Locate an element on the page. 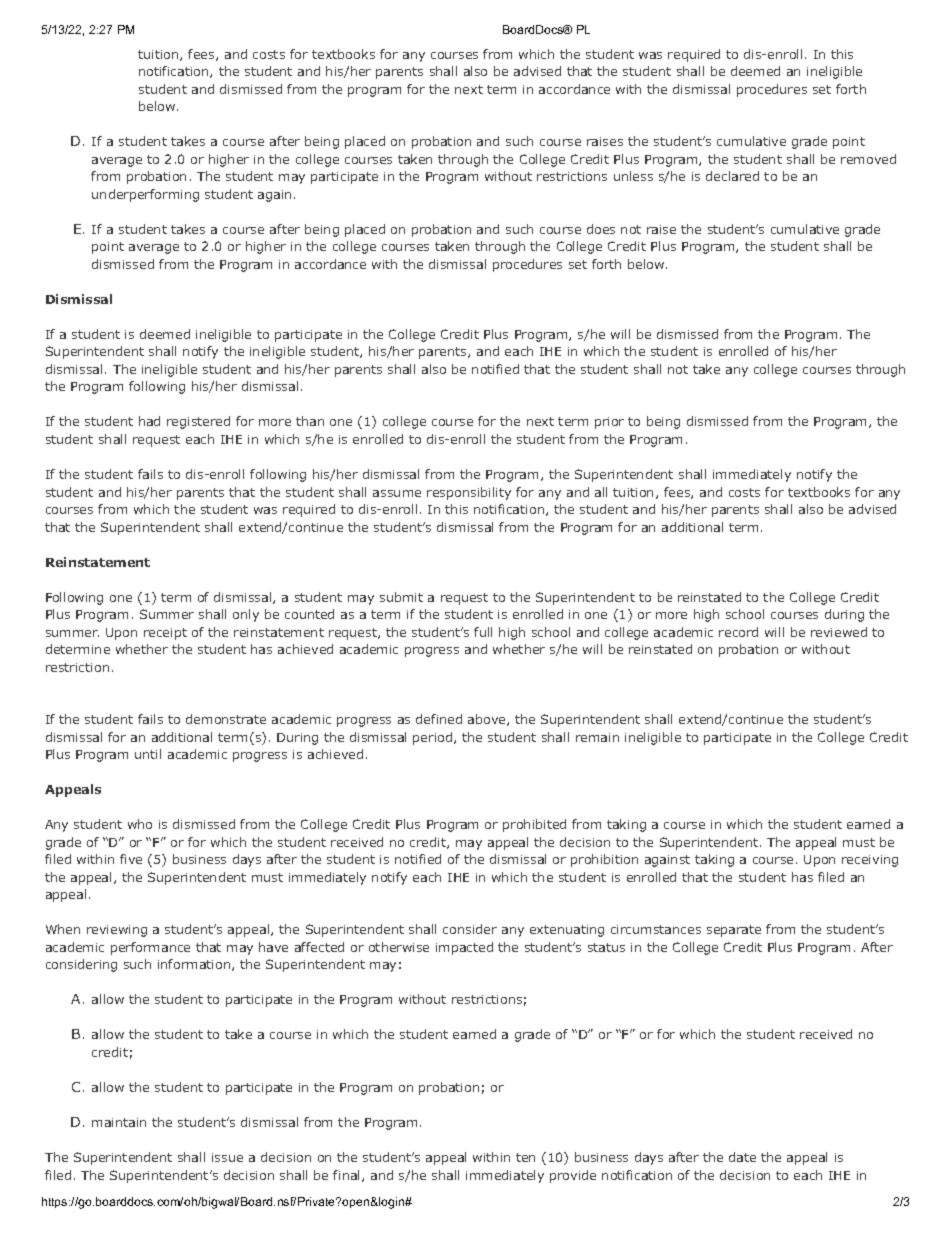 This page has width=952, height=1233. does is located at coordinates (601, 229).
